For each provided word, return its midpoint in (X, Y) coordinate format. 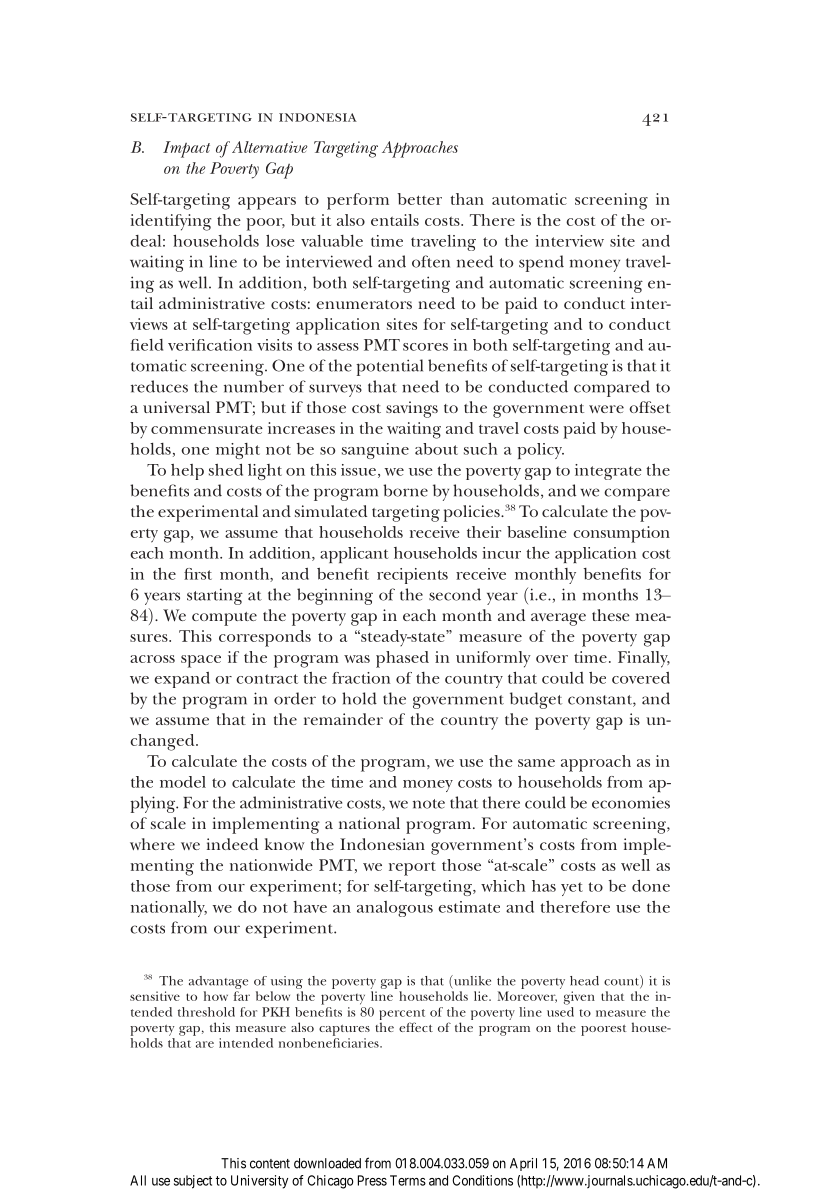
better (420, 199)
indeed (232, 844)
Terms (408, 1180)
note (429, 804)
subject (193, 1182)
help (187, 472)
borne (405, 490)
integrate (608, 472)
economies (631, 802)
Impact (186, 149)
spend (541, 263)
